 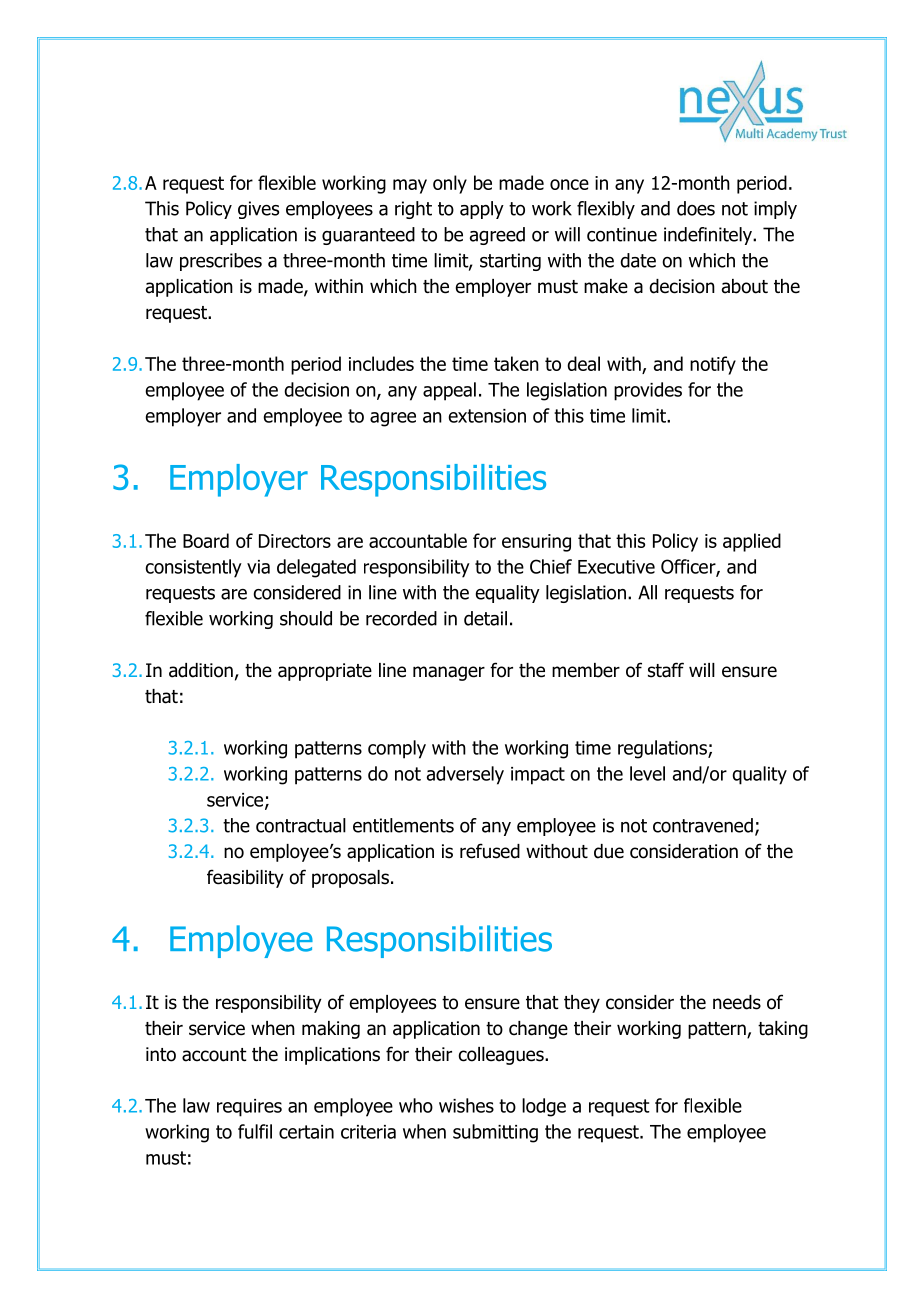 I want to click on extension, so click(x=487, y=416).
